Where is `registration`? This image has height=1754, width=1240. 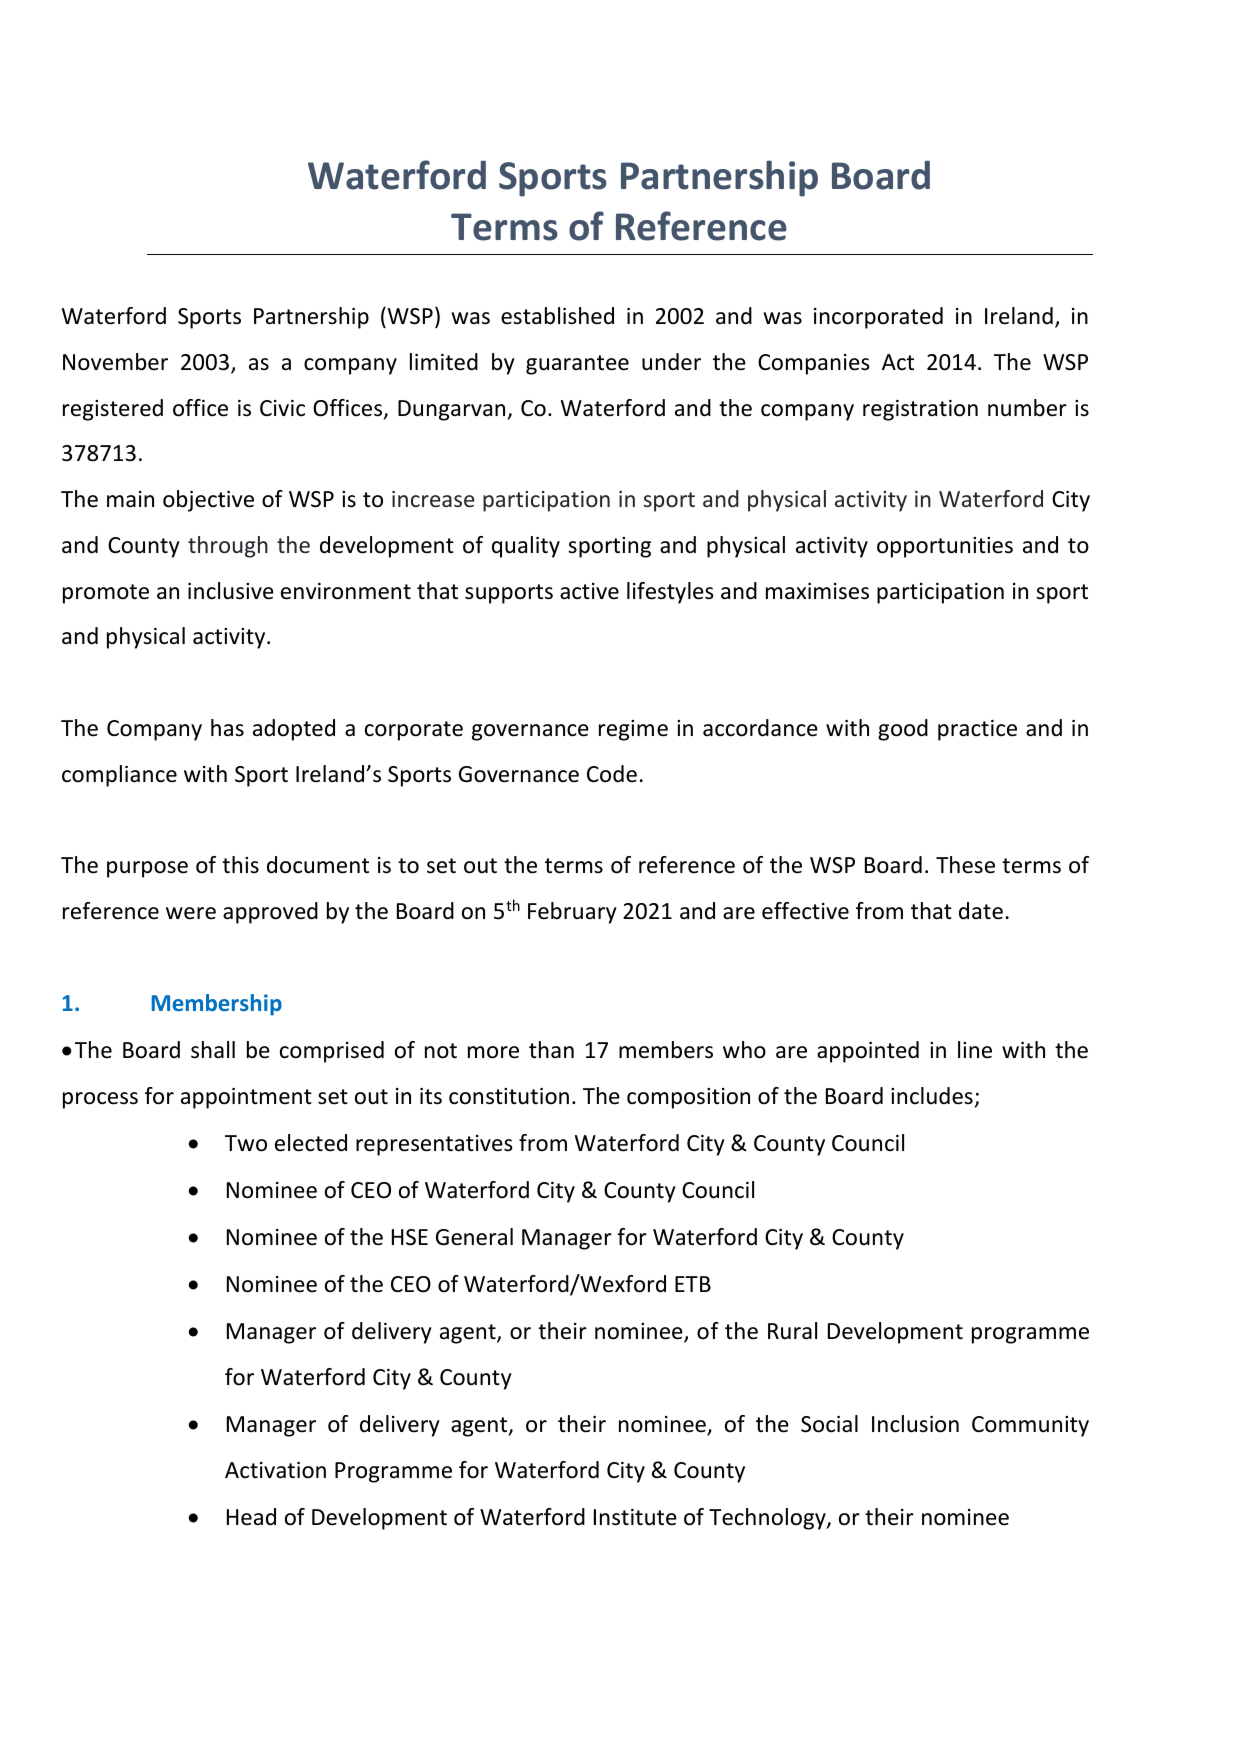
registration is located at coordinates (920, 410).
